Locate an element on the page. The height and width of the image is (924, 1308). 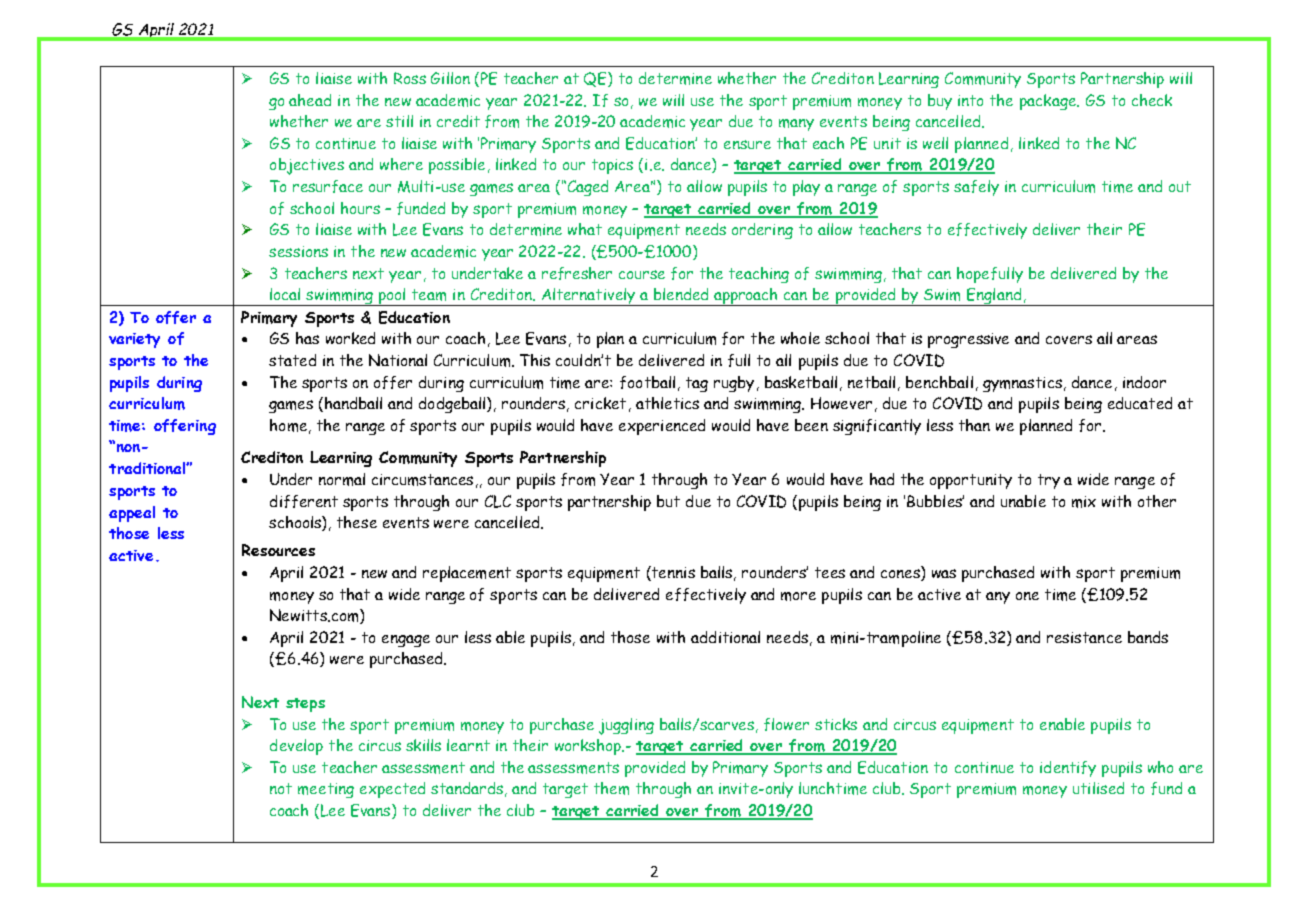
identify is located at coordinates (1068, 769).
